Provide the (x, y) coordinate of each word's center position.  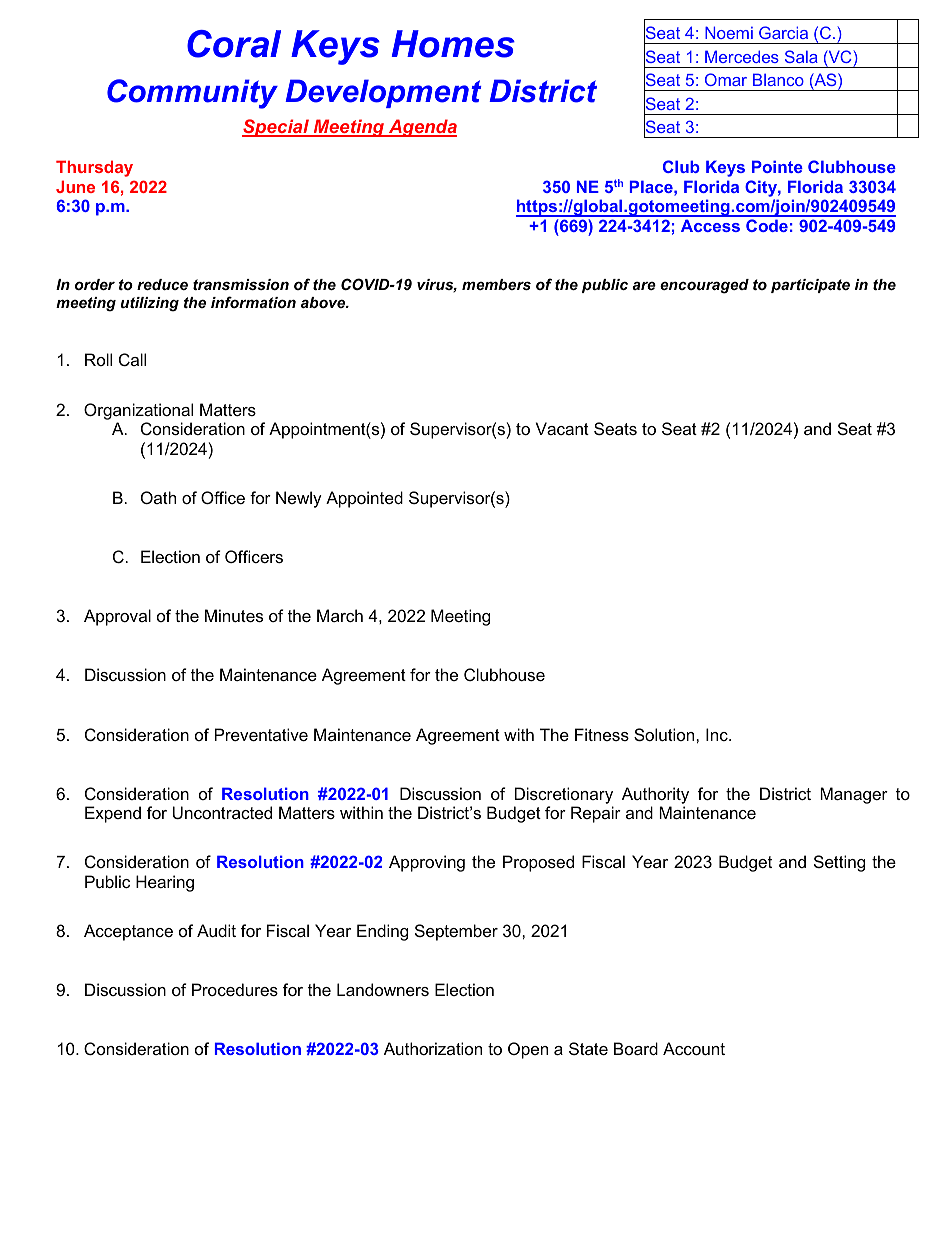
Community (192, 94)
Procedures (235, 989)
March (340, 615)
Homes (453, 44)
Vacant (562, 428)
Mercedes (742, 56)
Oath (158, 497)
